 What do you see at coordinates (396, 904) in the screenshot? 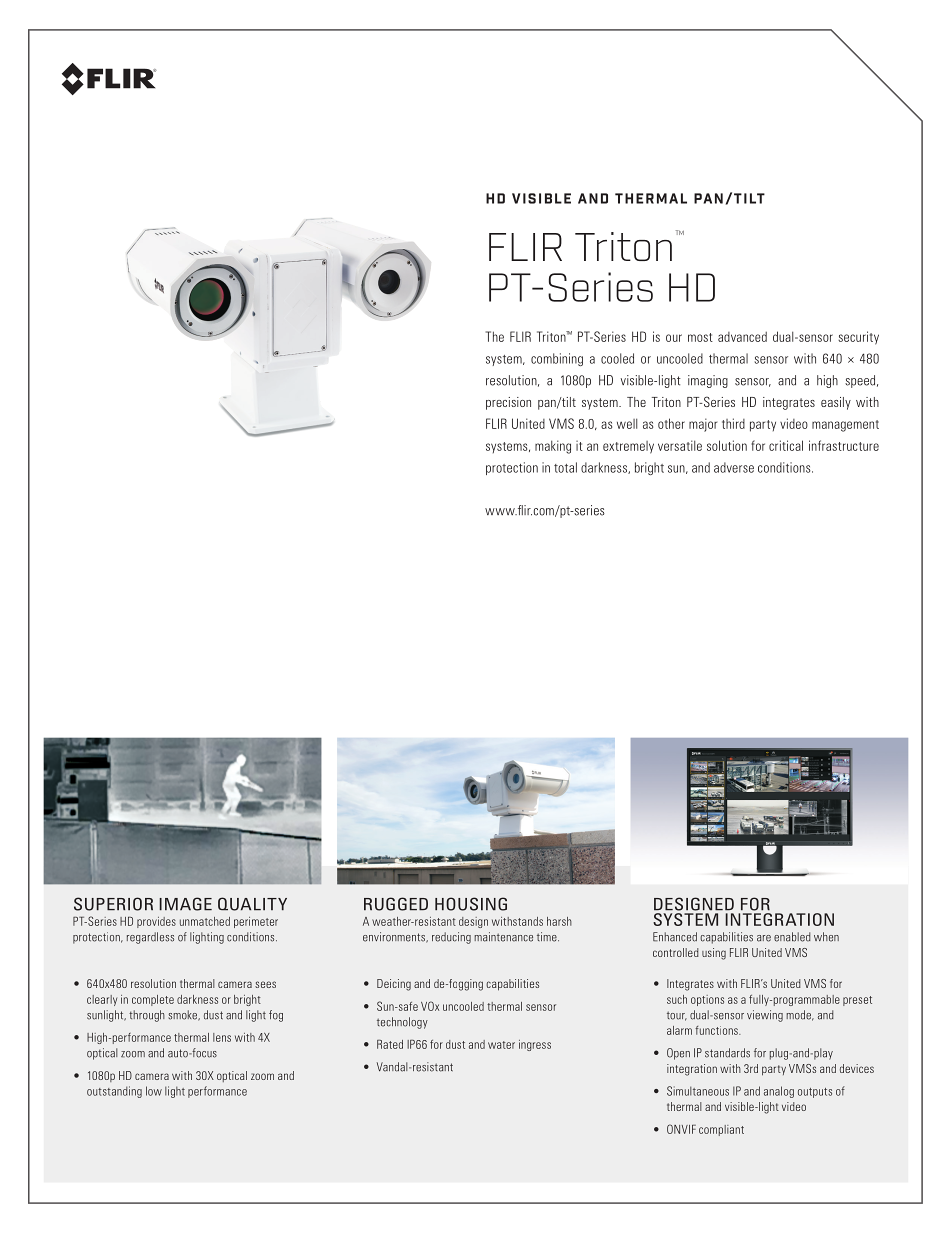
I see `RUGGED` at bounding box center [396, 904].
